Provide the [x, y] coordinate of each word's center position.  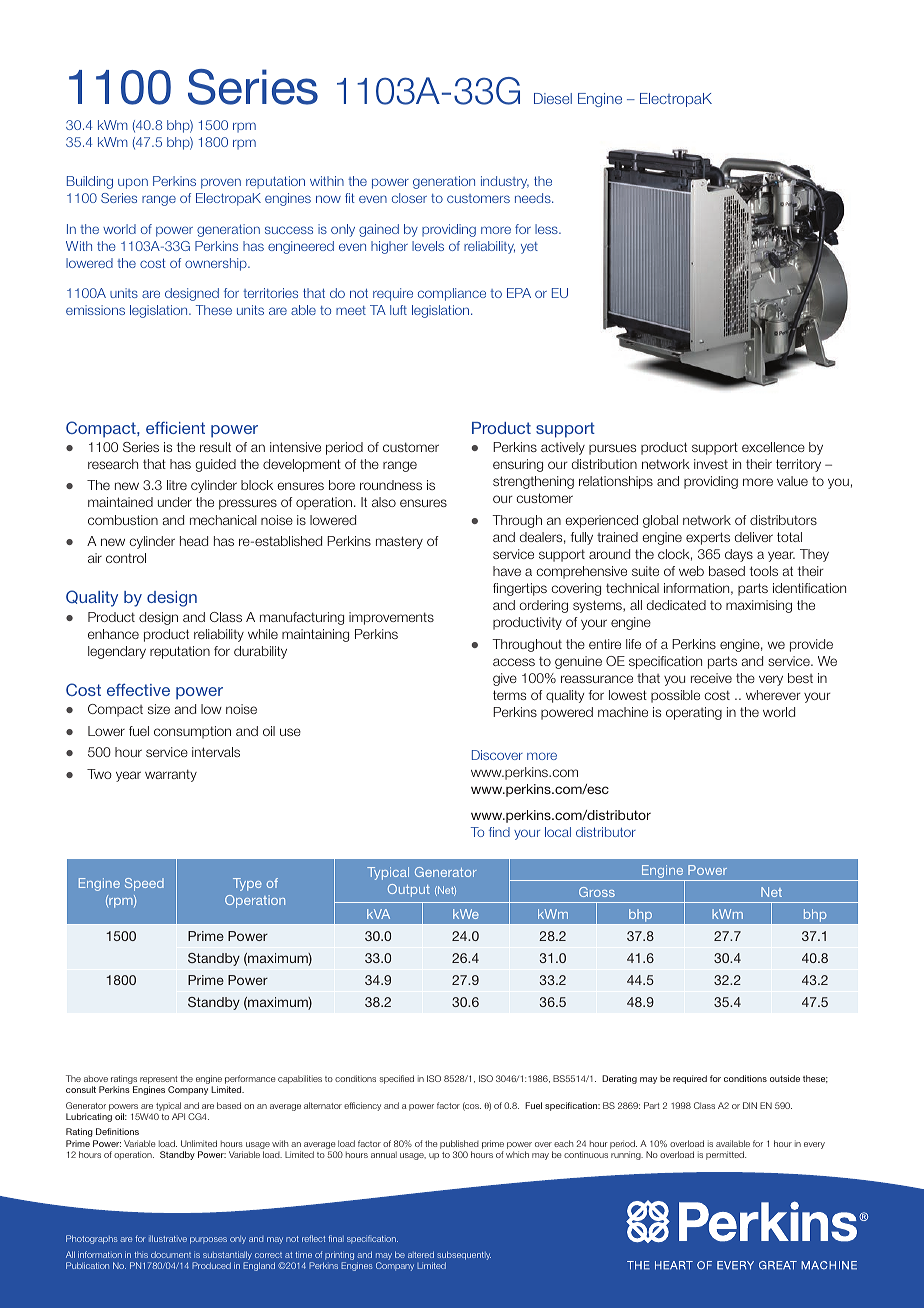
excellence [773, 447]
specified [397, 1079]
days [739, 555]
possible [675, 696]
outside [785, 1078]
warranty [171, 775]
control [126, 558]
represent [159, 1081]
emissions [95, 310]
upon [133, 183]
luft [398, 310]
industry [505, 182]
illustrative [168, 1238]
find [499, 832]
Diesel [553, 98]
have [507, 571]
